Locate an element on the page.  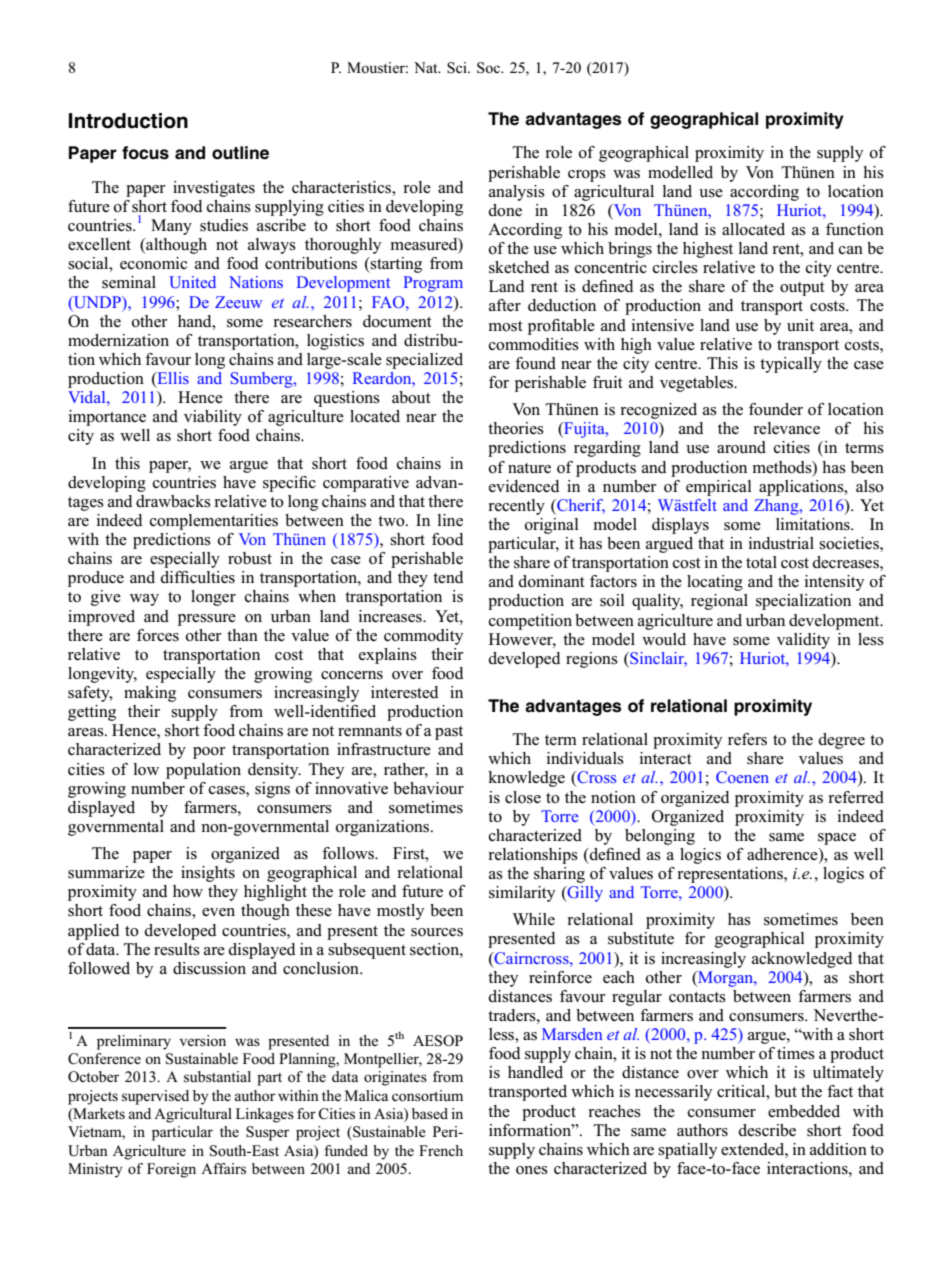
French is located at coordinates (441, 1150).
